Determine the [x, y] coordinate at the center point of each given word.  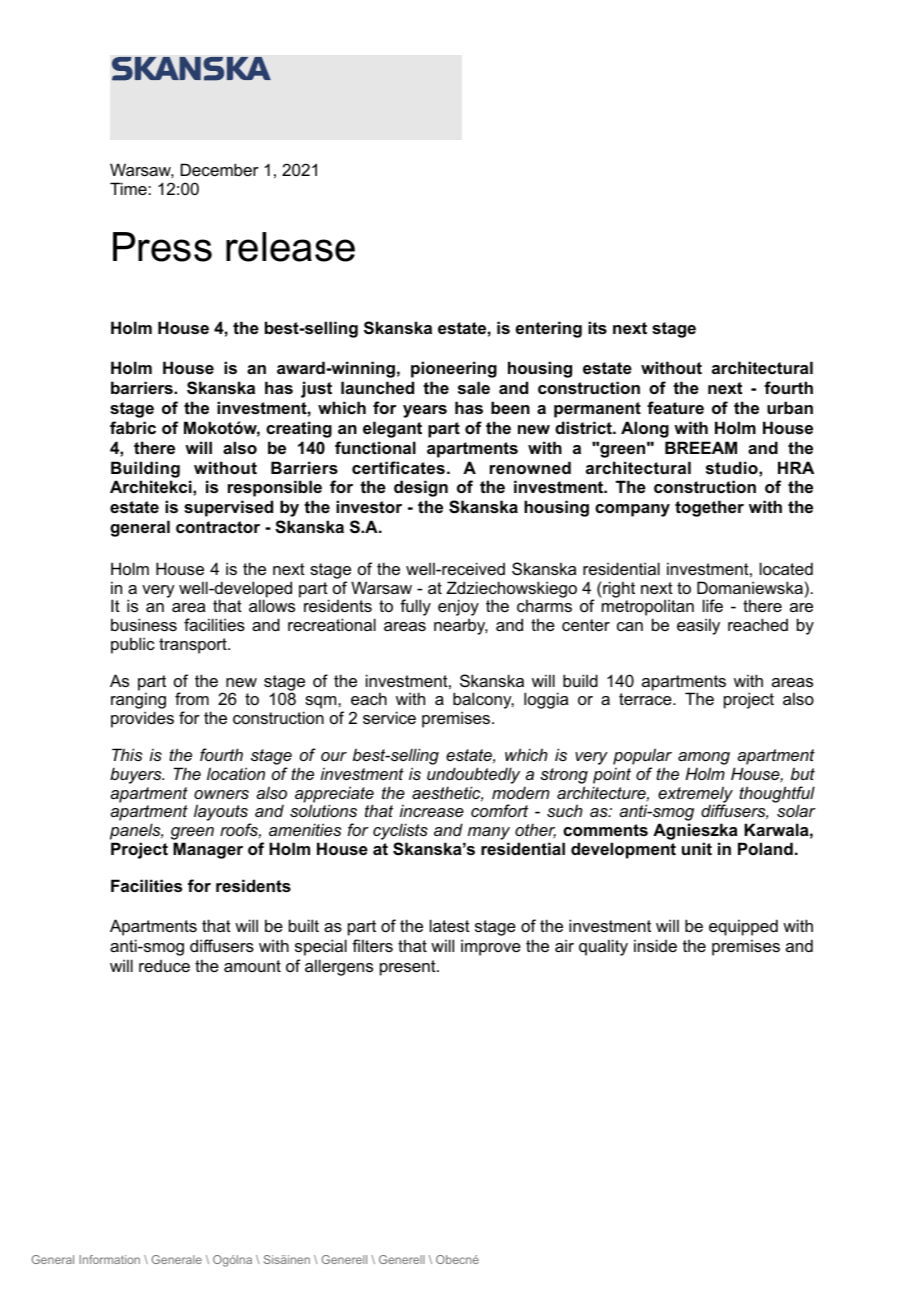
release [290, 247]
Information [110, 1259]
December [220, 169]
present [409, 968]
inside [655, 945]
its [597, 327]
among [704, 760]
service [389, 717]
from [192, 698]
